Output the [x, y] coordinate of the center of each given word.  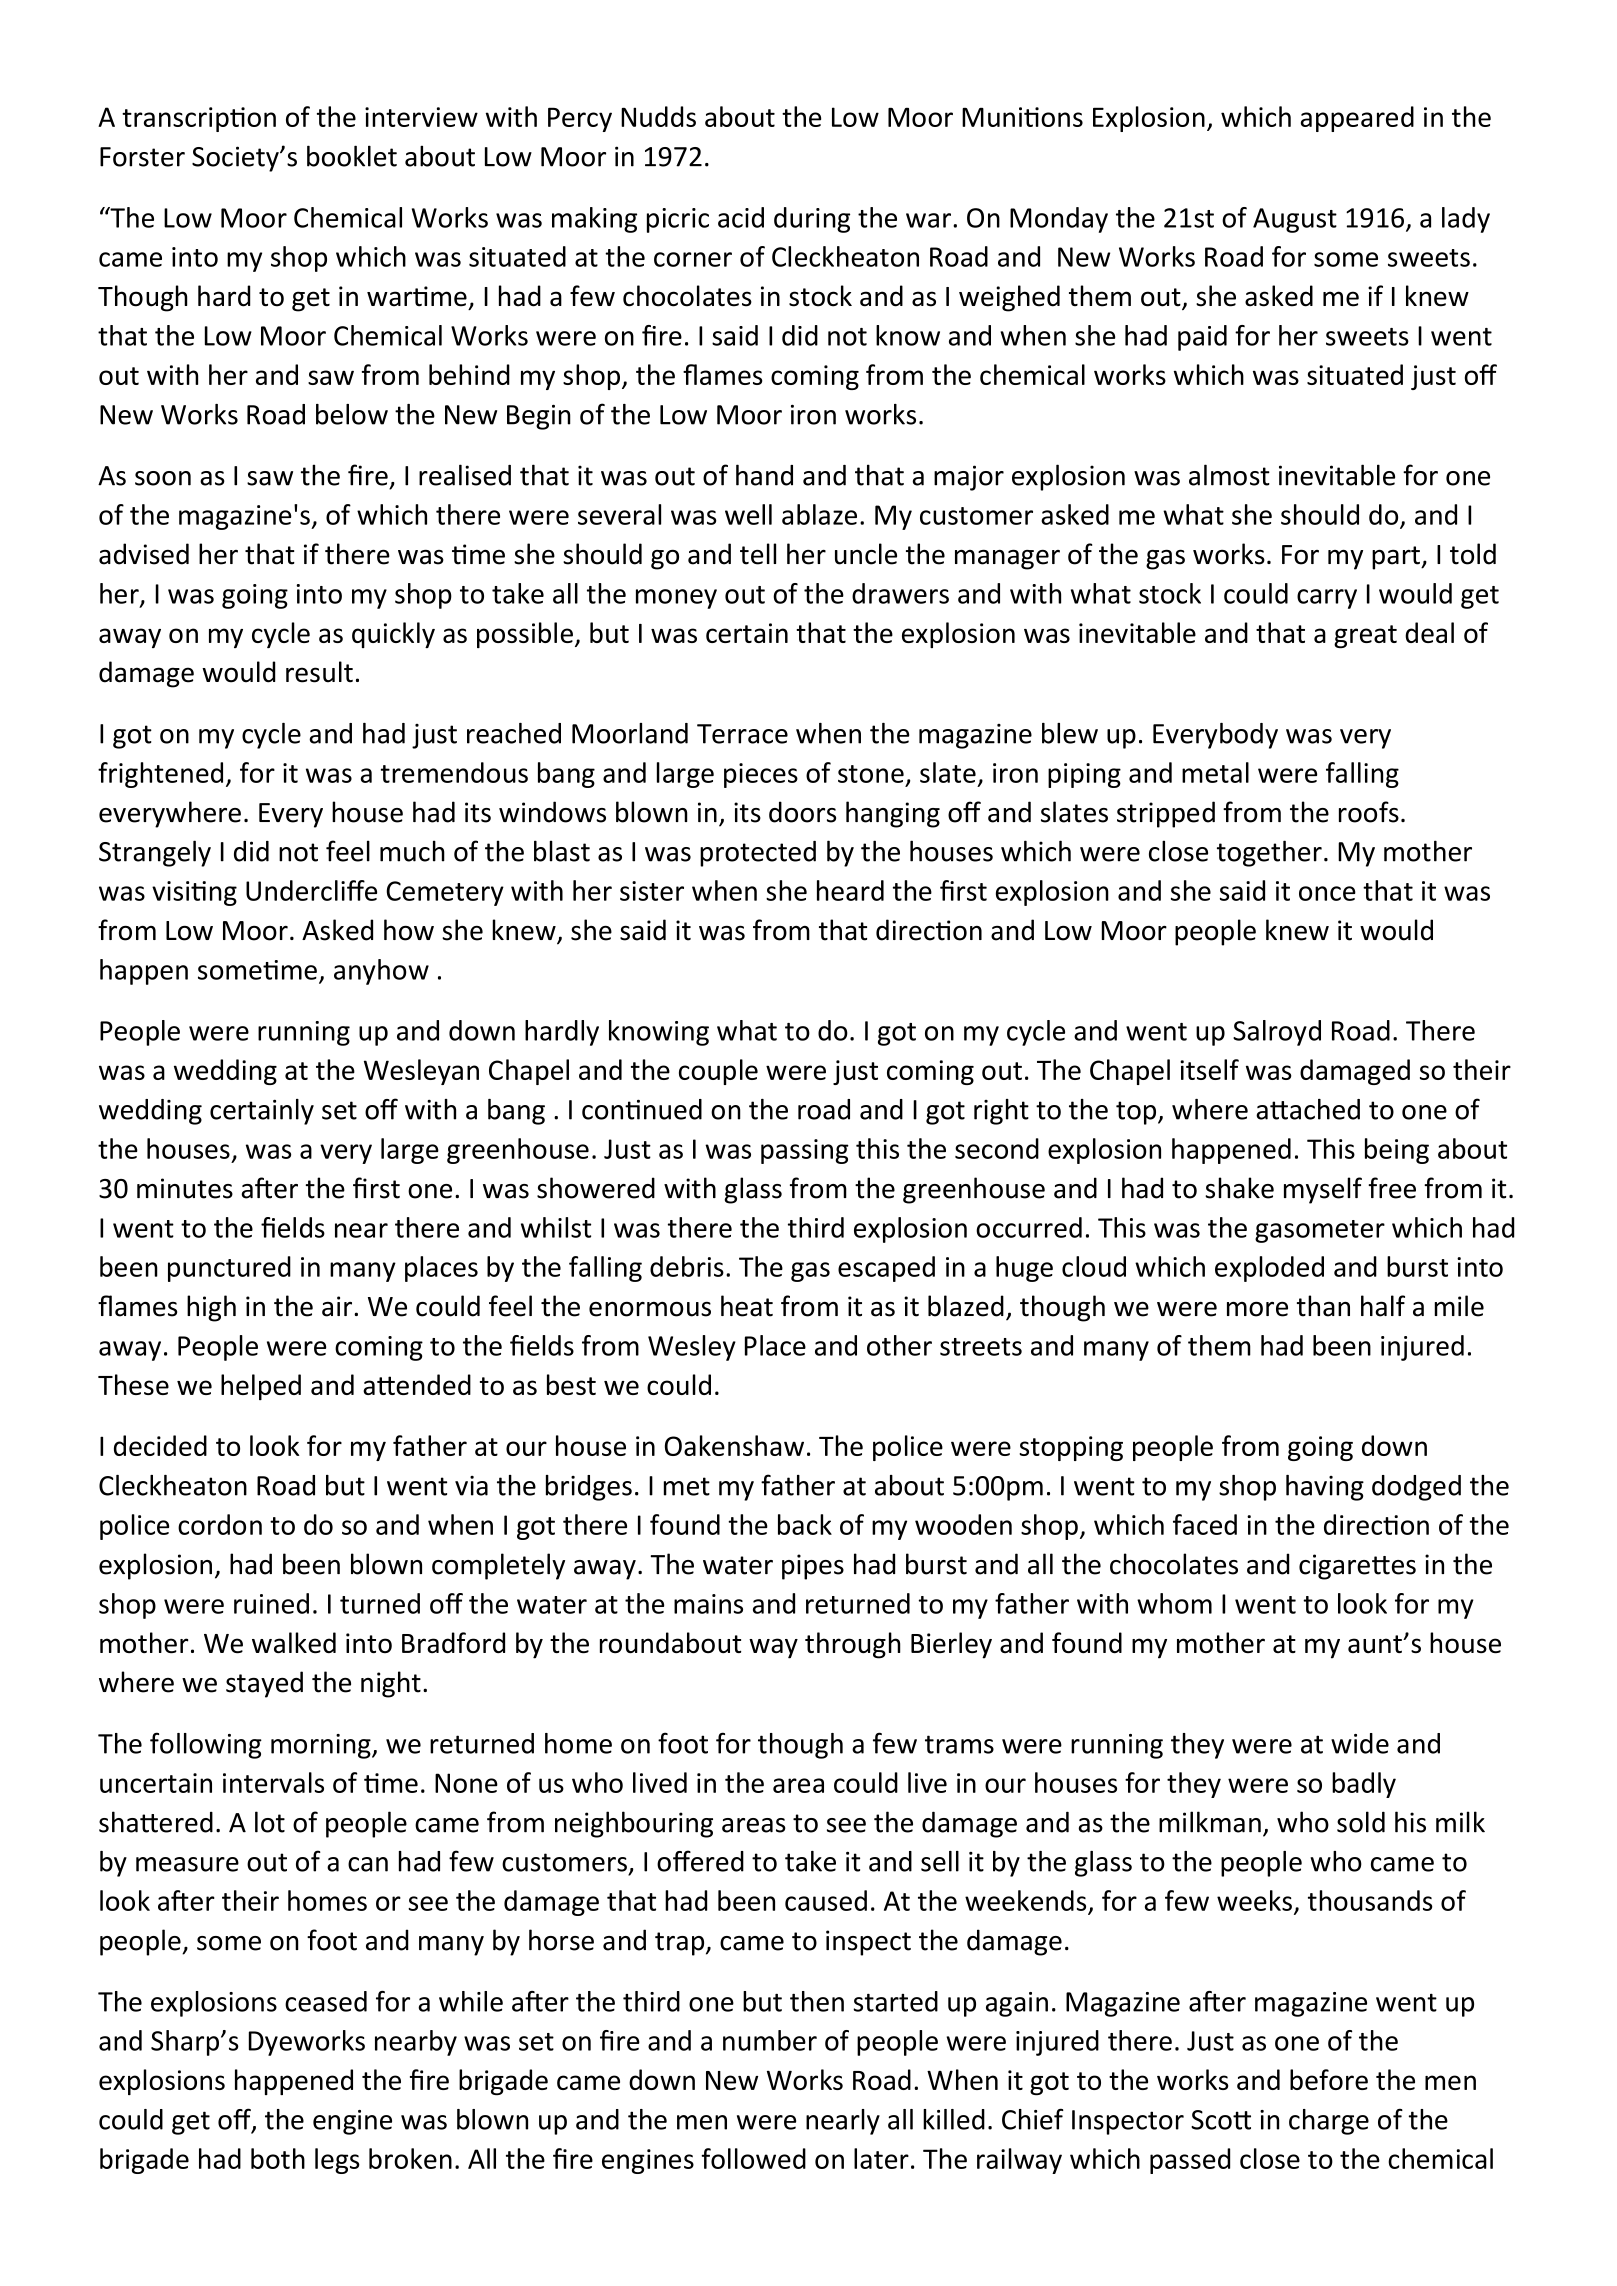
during [812, 220]
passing [805, 1151]
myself [1323, 1190]
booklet [352, 156]
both [278, 2158]
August [1295, 220]
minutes [185, 1188]
